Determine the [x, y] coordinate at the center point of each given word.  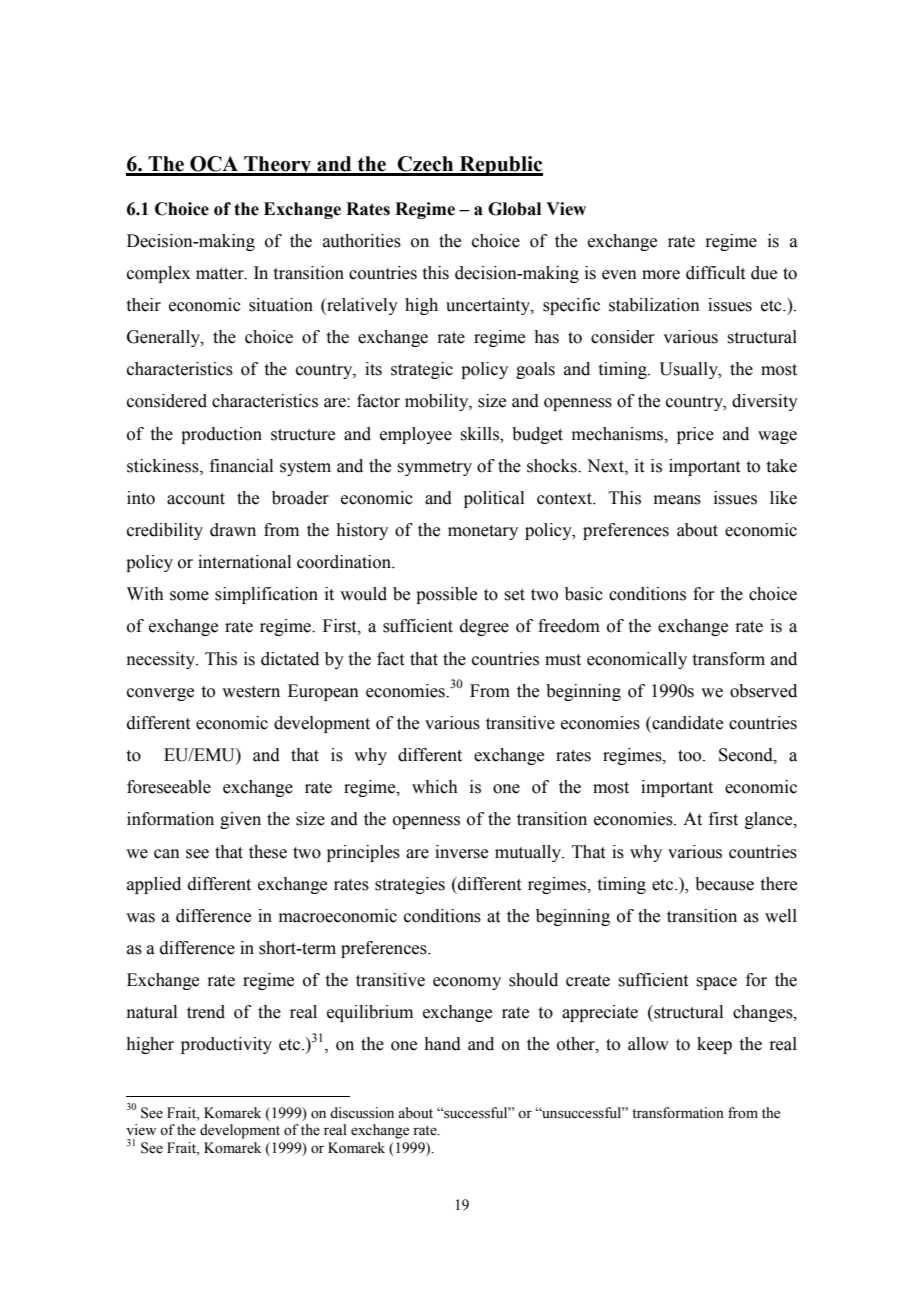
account [196, 499]
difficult [715, 273]
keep [714, 1045]
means [677, 500]
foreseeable [169, 787]
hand [442, 1044]
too [691, 756]
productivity [226, 1045]
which [435, 787]
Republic [500, 166]
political [494, 499]
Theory [278, 166]
